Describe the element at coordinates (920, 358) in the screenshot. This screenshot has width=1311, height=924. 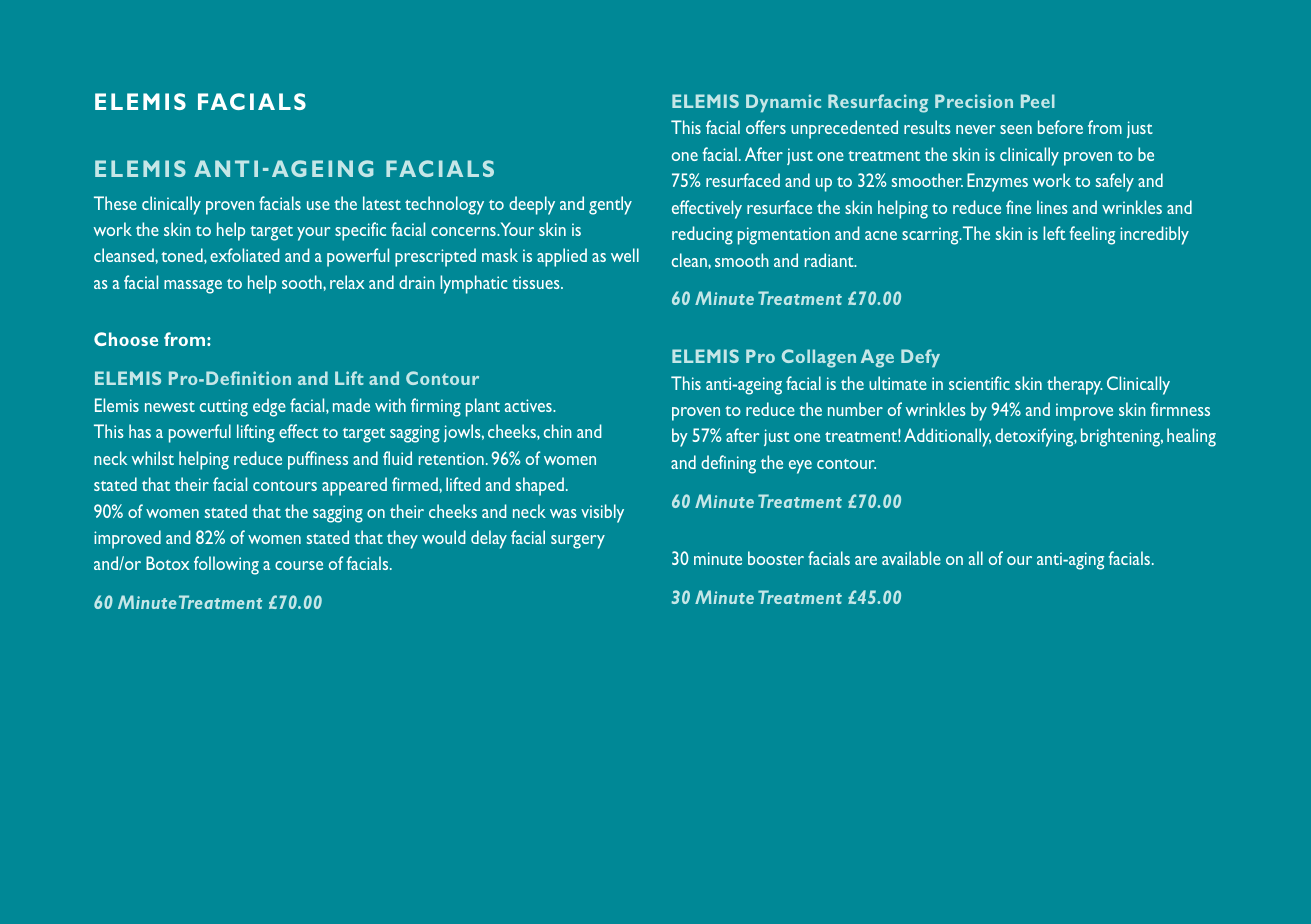
I see `Defy` at that location.
